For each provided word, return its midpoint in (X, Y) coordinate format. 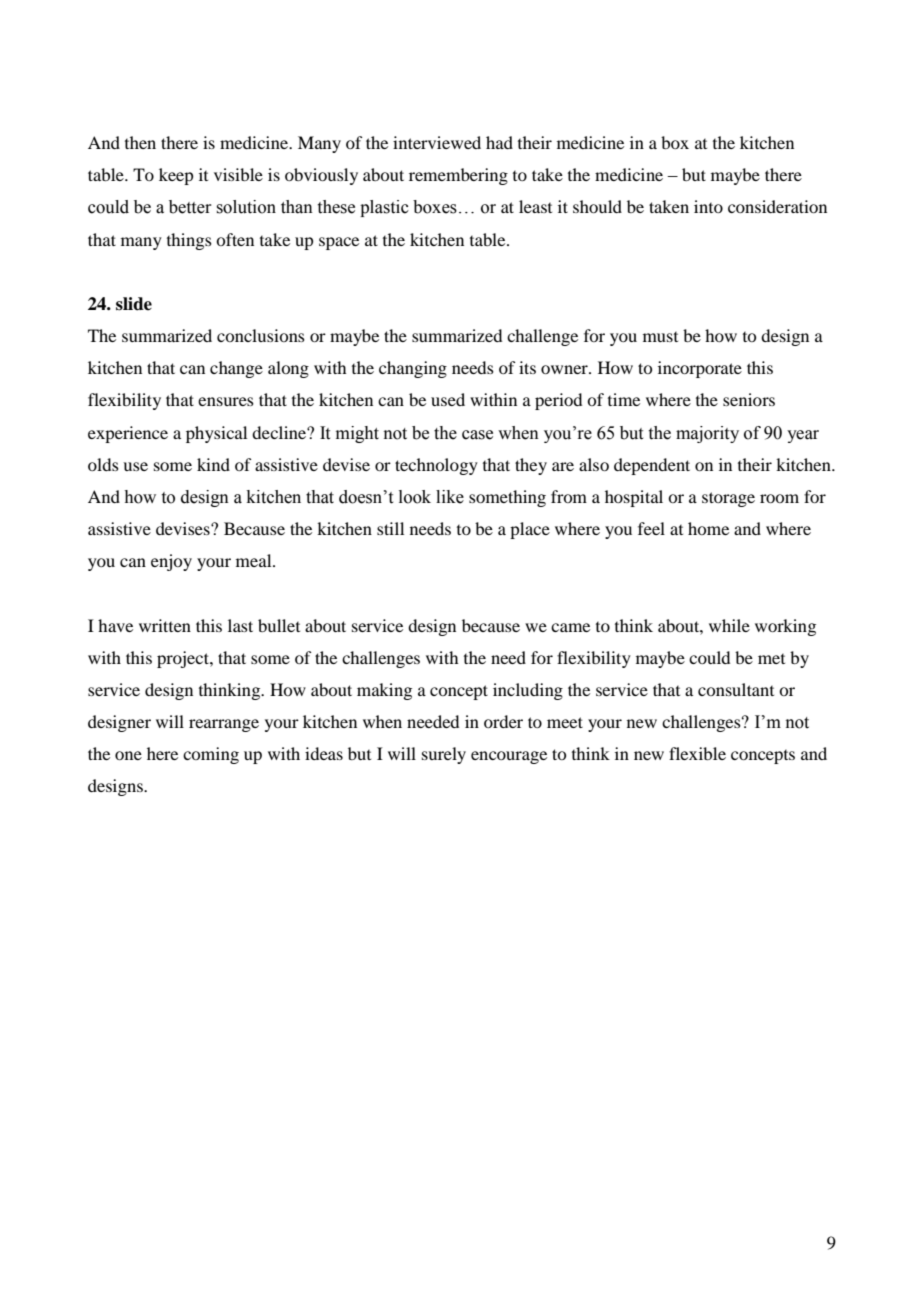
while (729, 625)
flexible (697, 753)
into (708, 206)
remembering (458, 176)
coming (211, 755)
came (570, 627)
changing (413, 369)
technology (436, 466)
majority (707, 434)
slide (134, 304)
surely (444, 755)
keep (176, 176)
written (165, 625)
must (660, 337)
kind (213, 464)
